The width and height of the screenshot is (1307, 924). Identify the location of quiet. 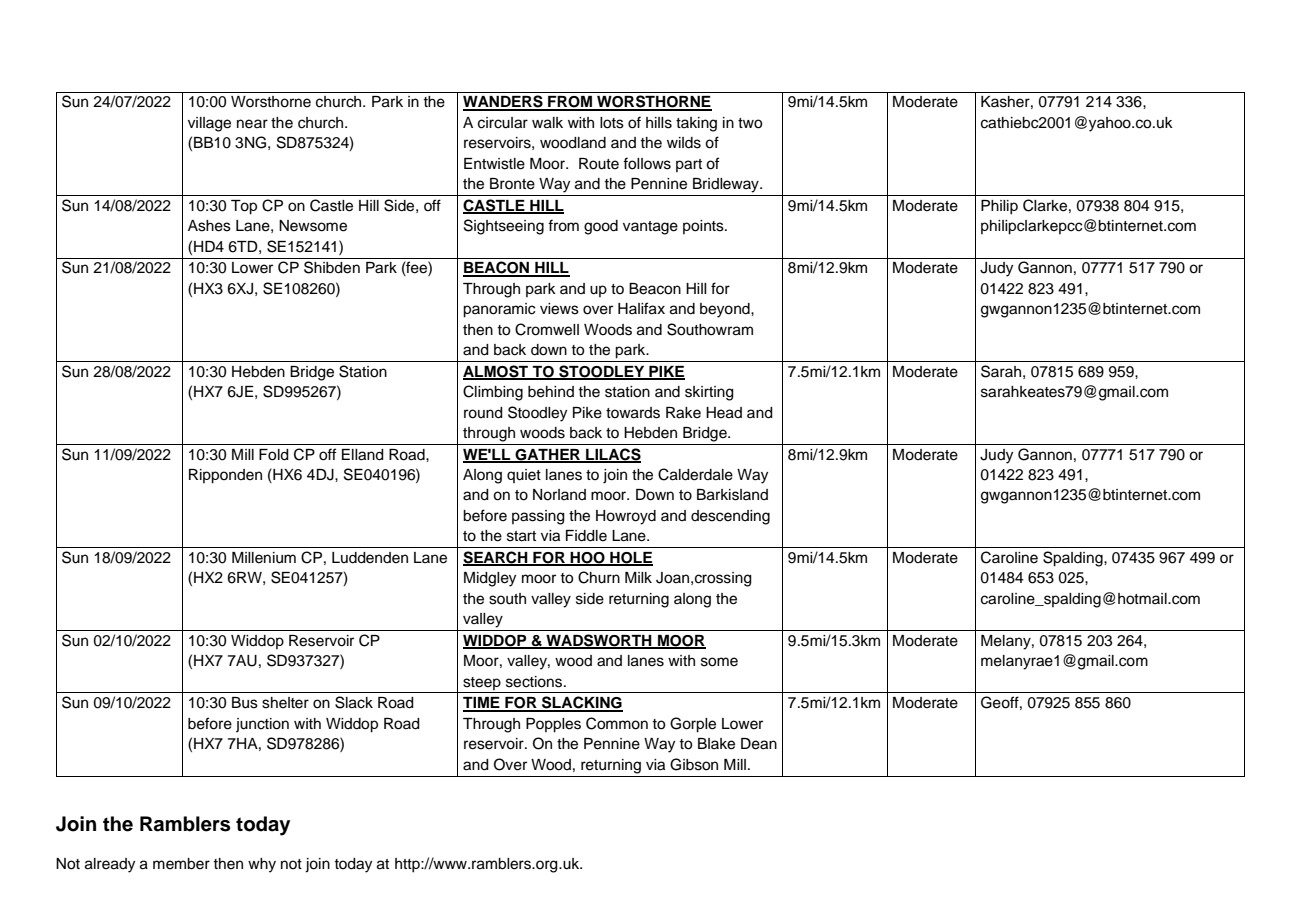
(524, 476).
